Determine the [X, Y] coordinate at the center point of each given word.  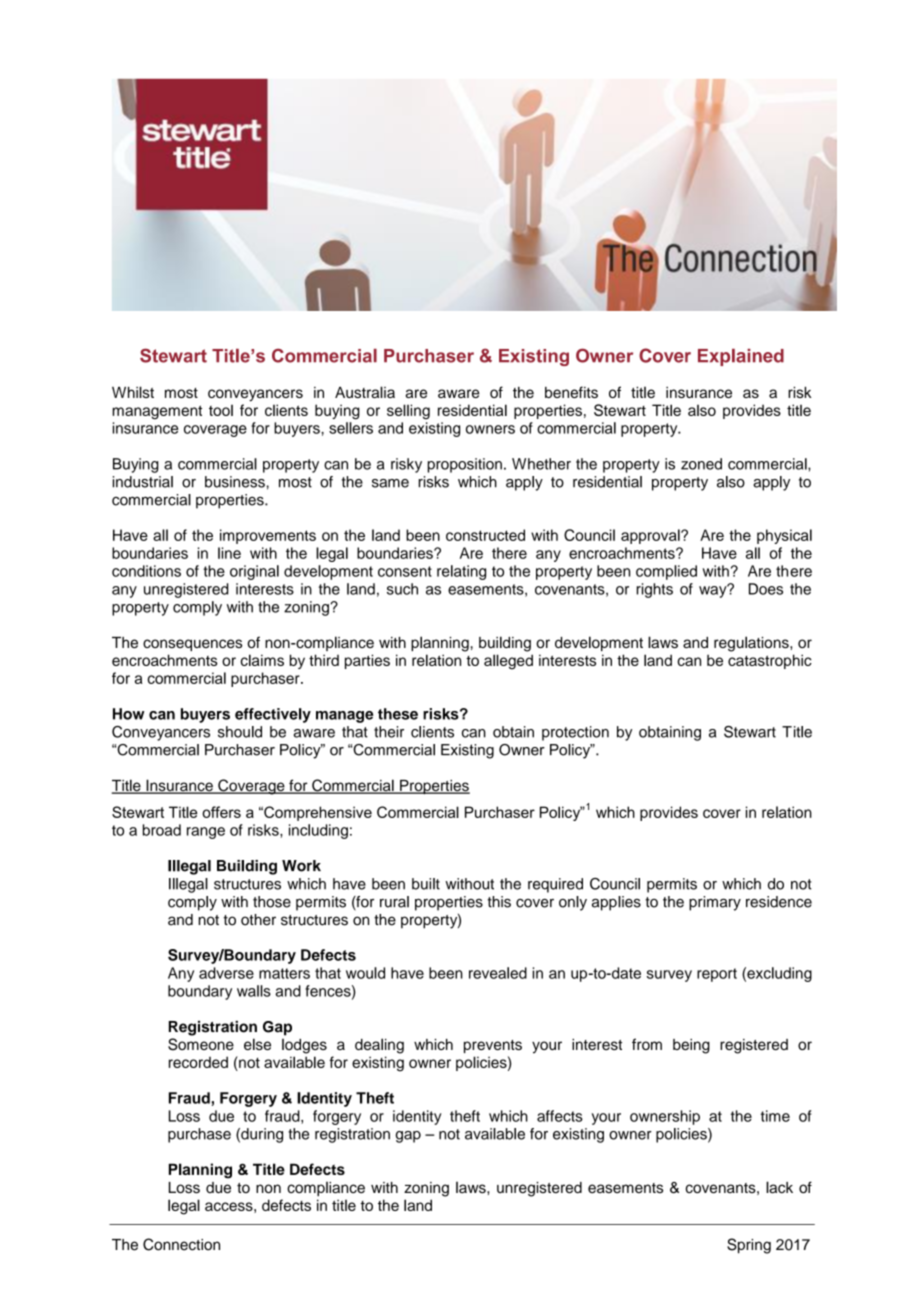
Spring [749, 1246]
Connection [181, 1244]
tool [221, 410]
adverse [226, 973]
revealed [498, 973]
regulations [752, 644]
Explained [741, 357]
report [717, 975]
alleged [508, 662]
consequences [192, 645]
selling [408, 412]
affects [560, 1116]
